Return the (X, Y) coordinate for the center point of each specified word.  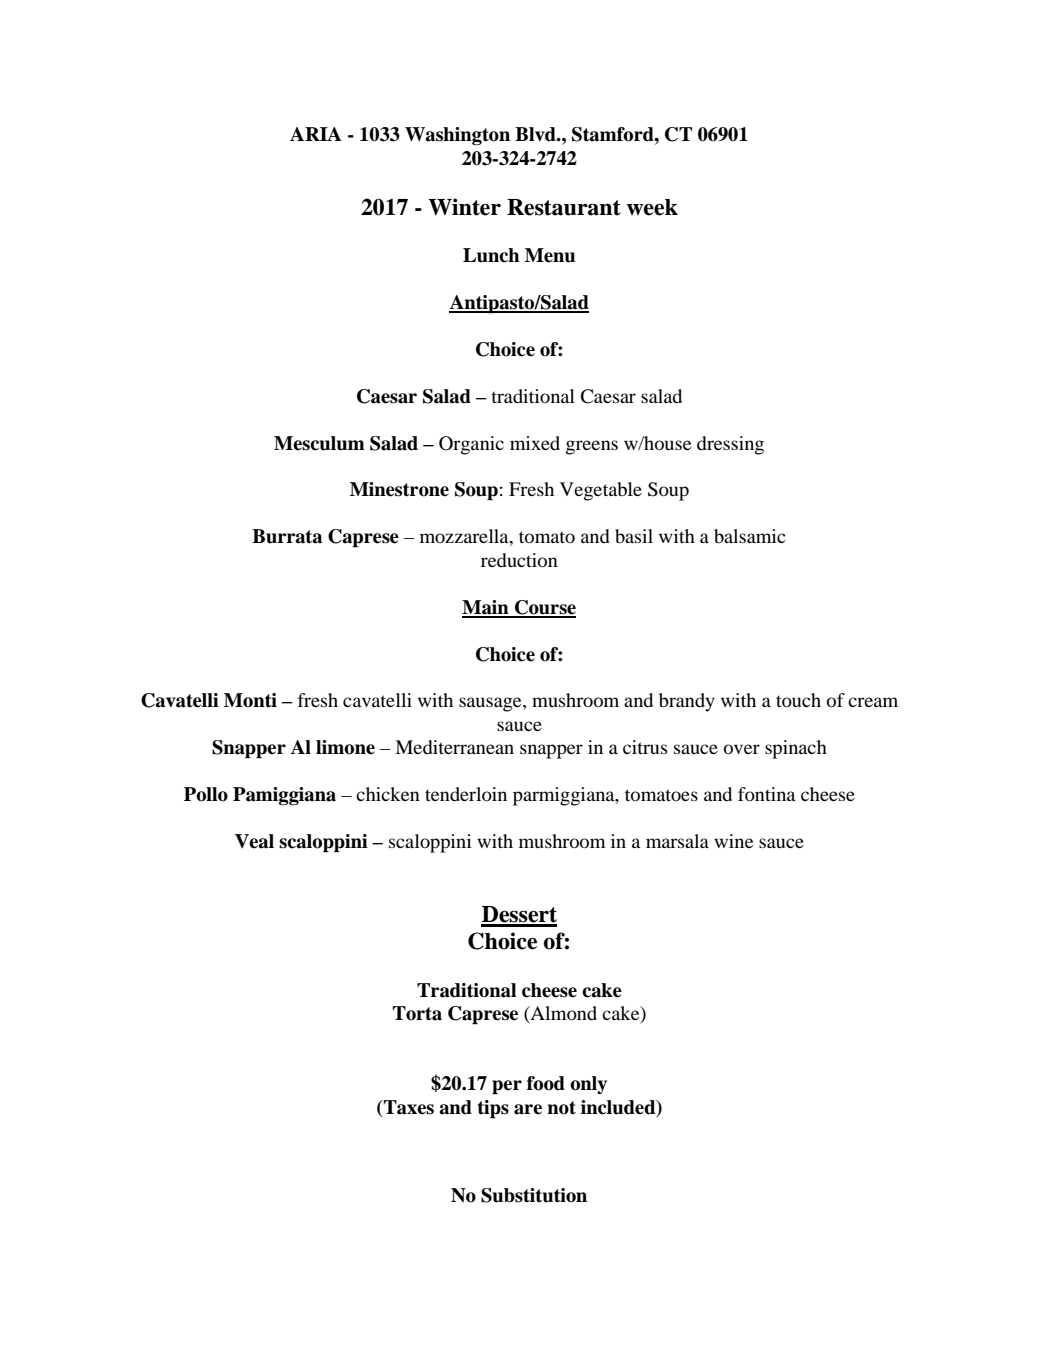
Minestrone (399, 489)
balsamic (750, 536)
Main (486, 608)
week (652, 207)
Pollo (206, 794)
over (742, 749)
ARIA (316, 134)
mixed (535, 443)
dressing (730, 445)
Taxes (408, 1108)
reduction (519, 560)
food (546, 1083)
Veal (254, 841)
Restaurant (564, 207)
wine (733, 841)
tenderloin (466, 794)
